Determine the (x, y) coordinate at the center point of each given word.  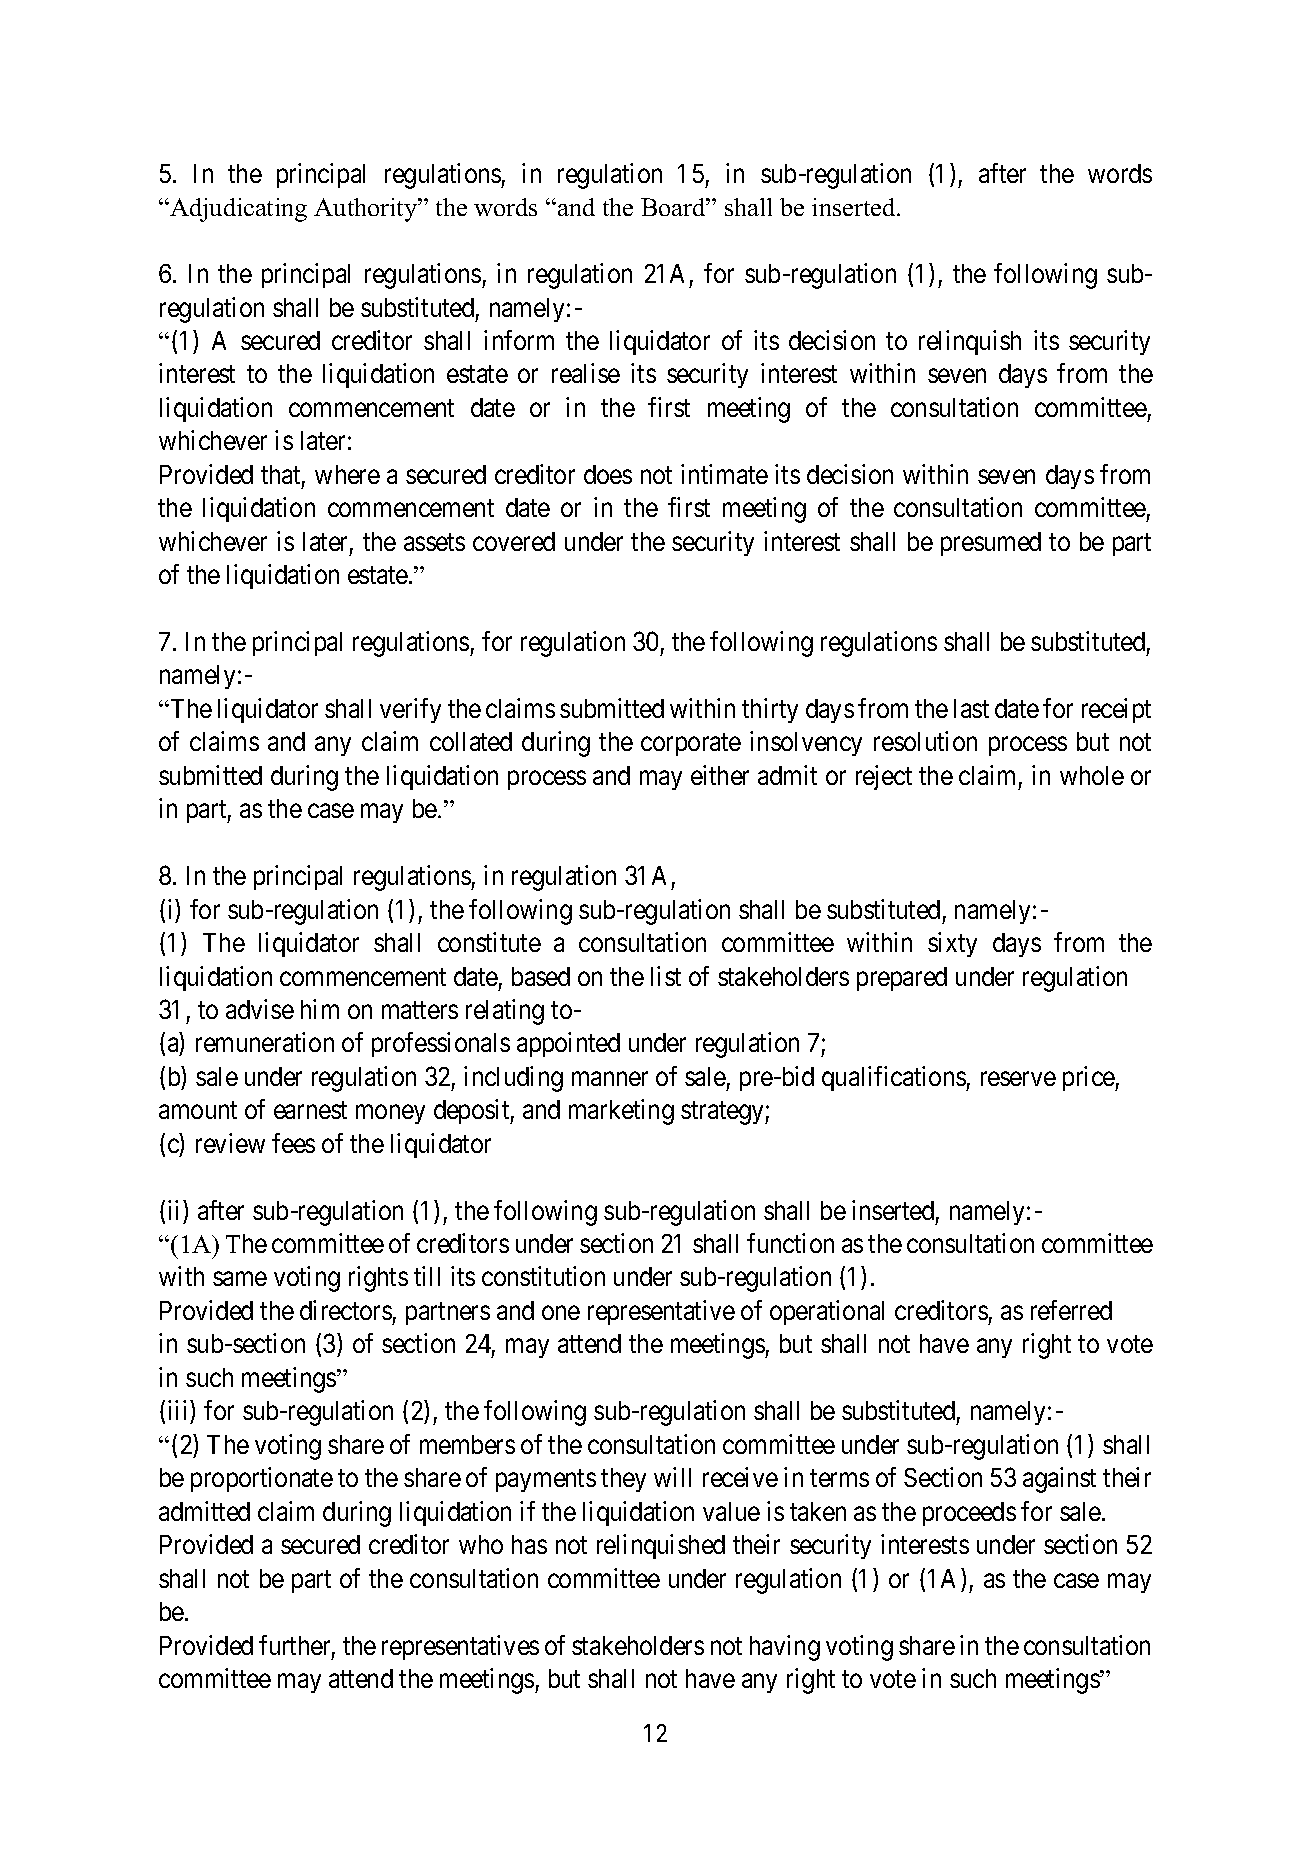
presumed (991, 544)
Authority (367, 210)
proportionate (262, 1479)
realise (586, 373)
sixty (952, 944)
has (529, 1544)
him (320, 1009)
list (666, 976)
